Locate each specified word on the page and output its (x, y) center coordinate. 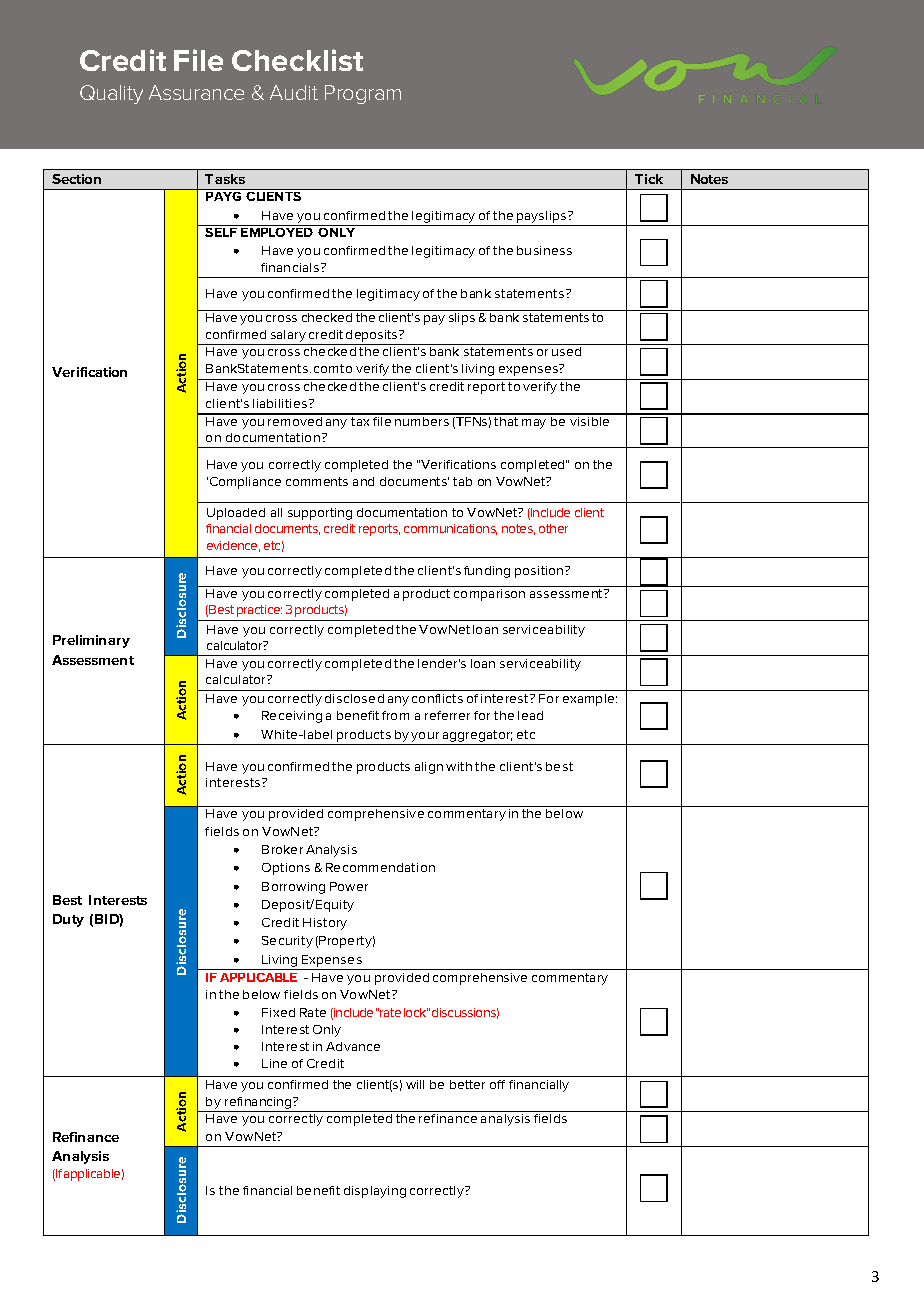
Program (363, 94)
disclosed (354, 698)
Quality (111, 94)
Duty (68, 920)
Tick (649, 179)
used (566, 351)
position (539, 572)
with (459, 766)
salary (288, 337)
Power (349, 886)
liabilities (281, 403)
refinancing (258, 1104)
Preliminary (91, 641)
